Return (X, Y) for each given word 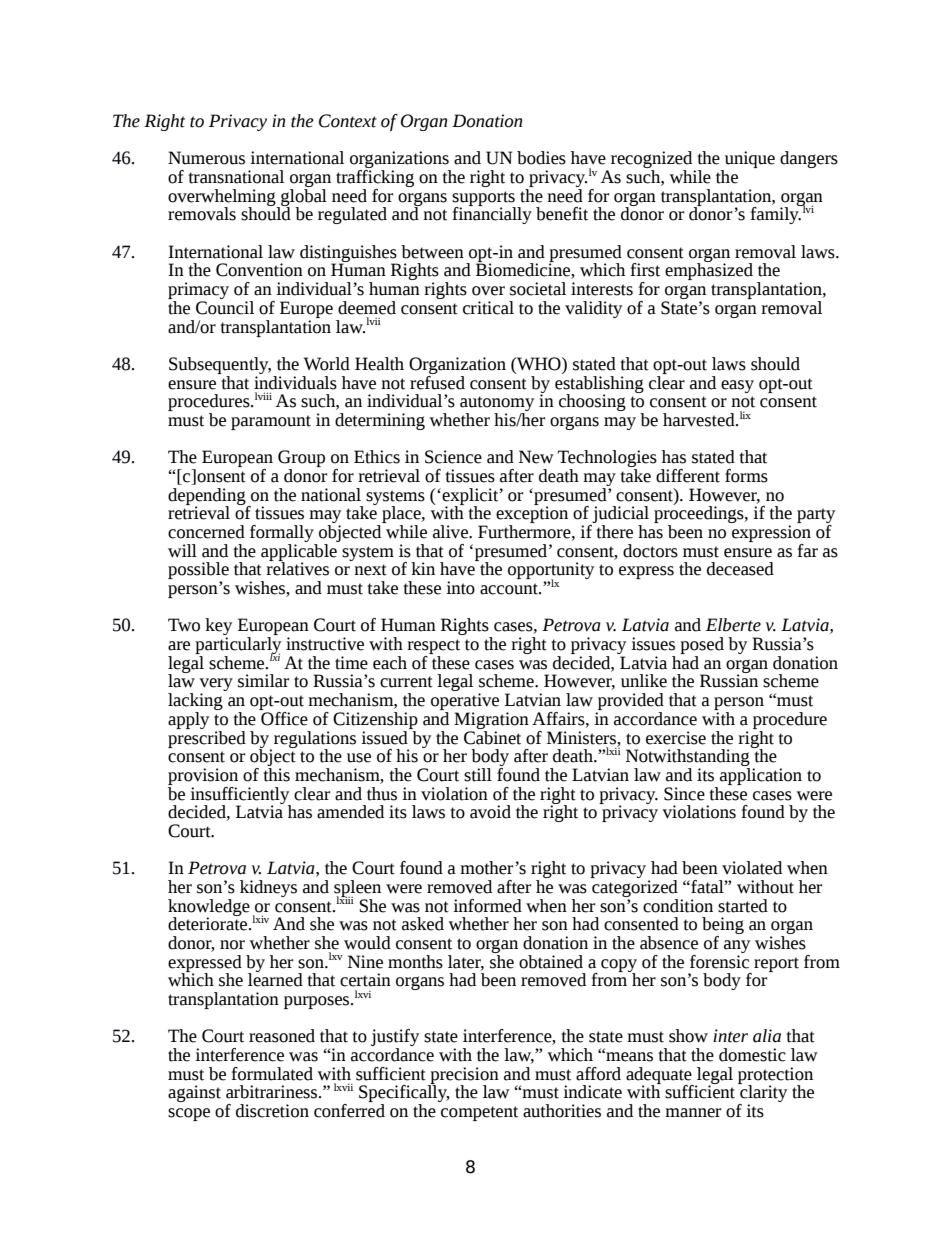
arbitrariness (273, 1092)
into (460, 588)
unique (749, 161)
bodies (541, 158)
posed (702, 647)
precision (463, 1076)
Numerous (206, 158)
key (218, 628)
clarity (762, 1094)
